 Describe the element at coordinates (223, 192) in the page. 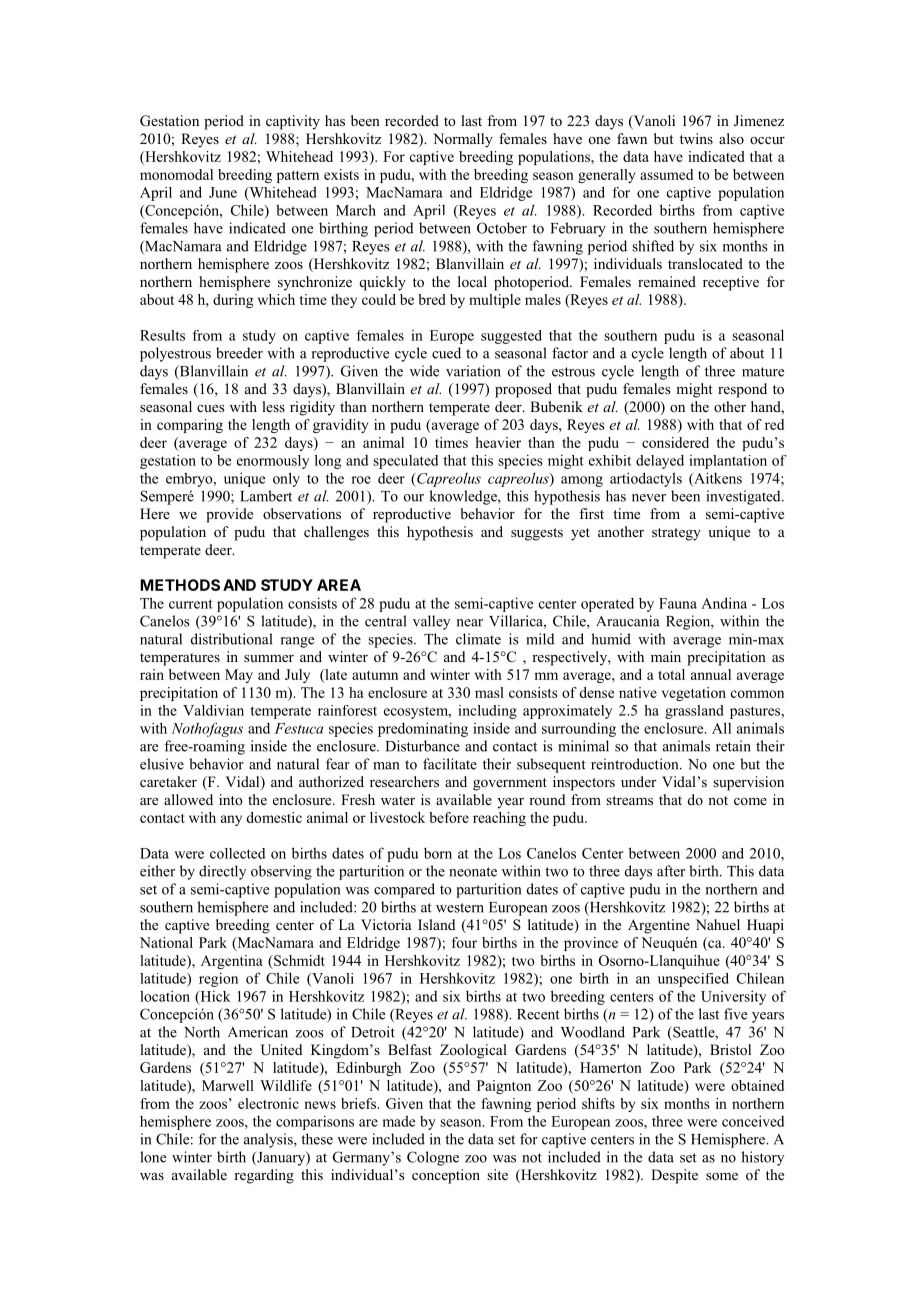

I see `June` at that location.
